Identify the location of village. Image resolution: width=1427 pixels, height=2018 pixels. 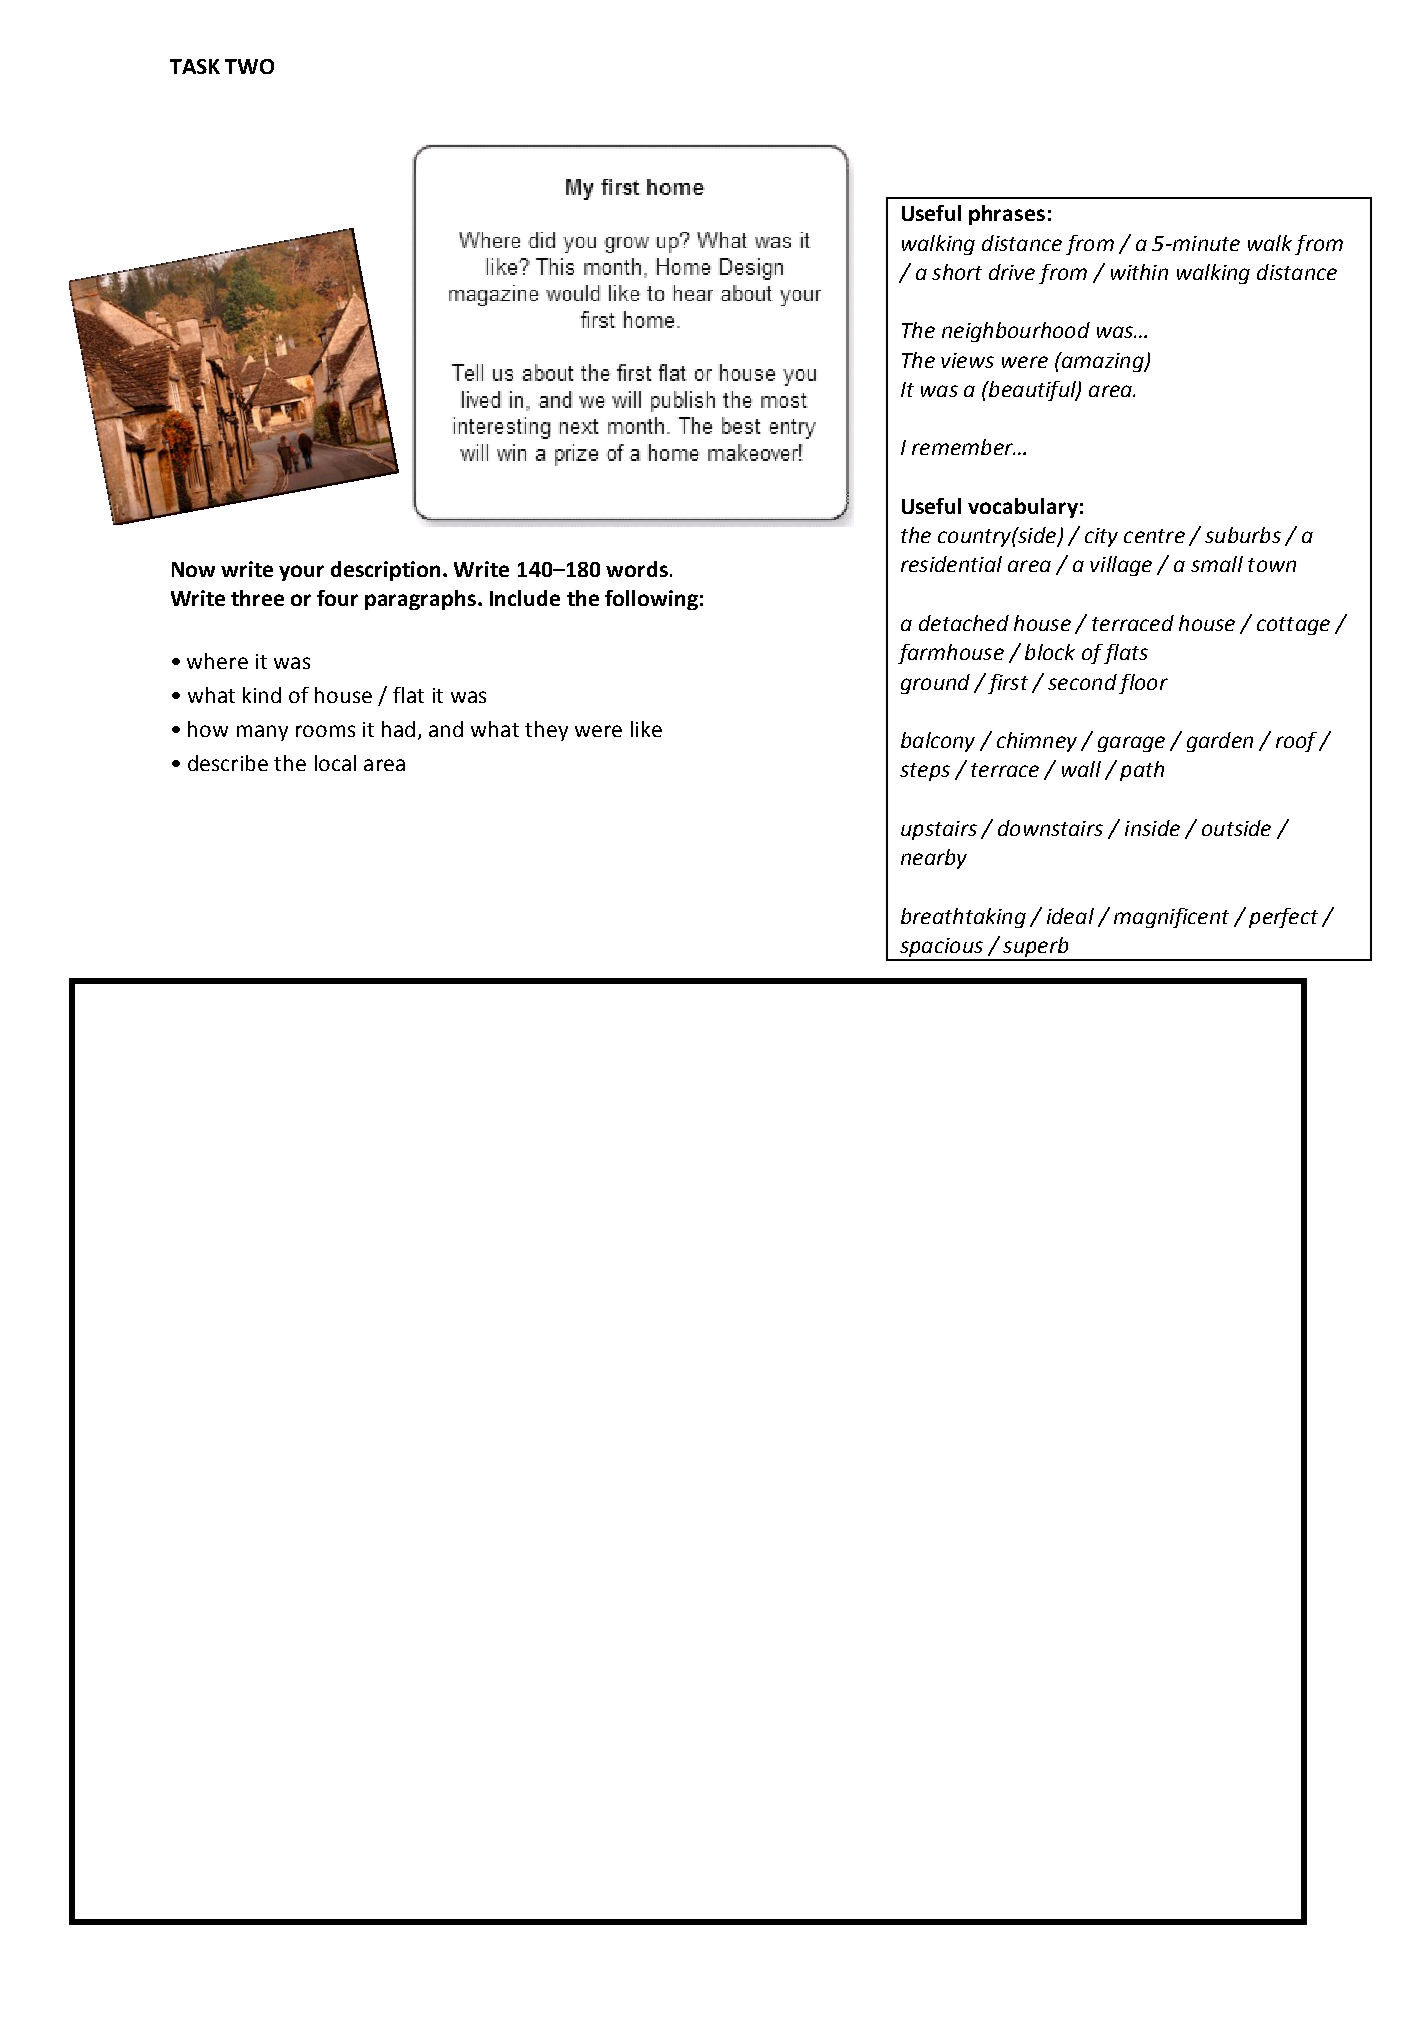
(1121, 566).
